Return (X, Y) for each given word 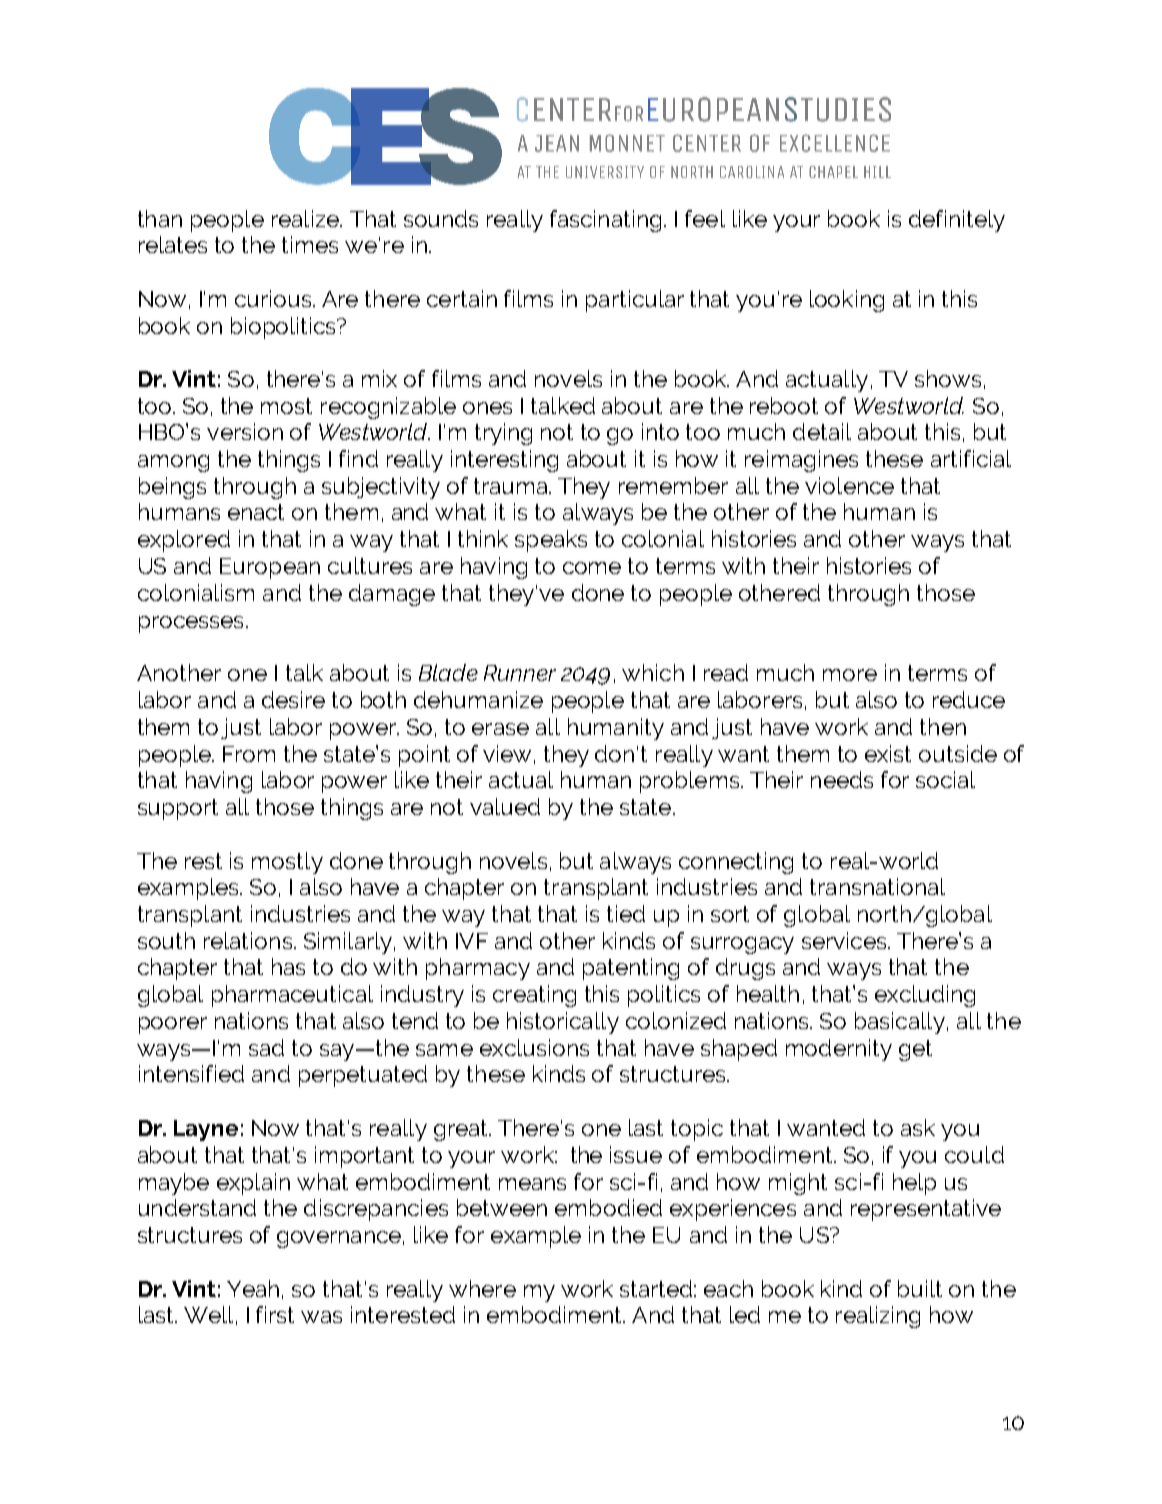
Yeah (253, 1288)
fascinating (605, 221)
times (310, 244)
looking (847, 301)
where (482, 1288)
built (920, 1288)
